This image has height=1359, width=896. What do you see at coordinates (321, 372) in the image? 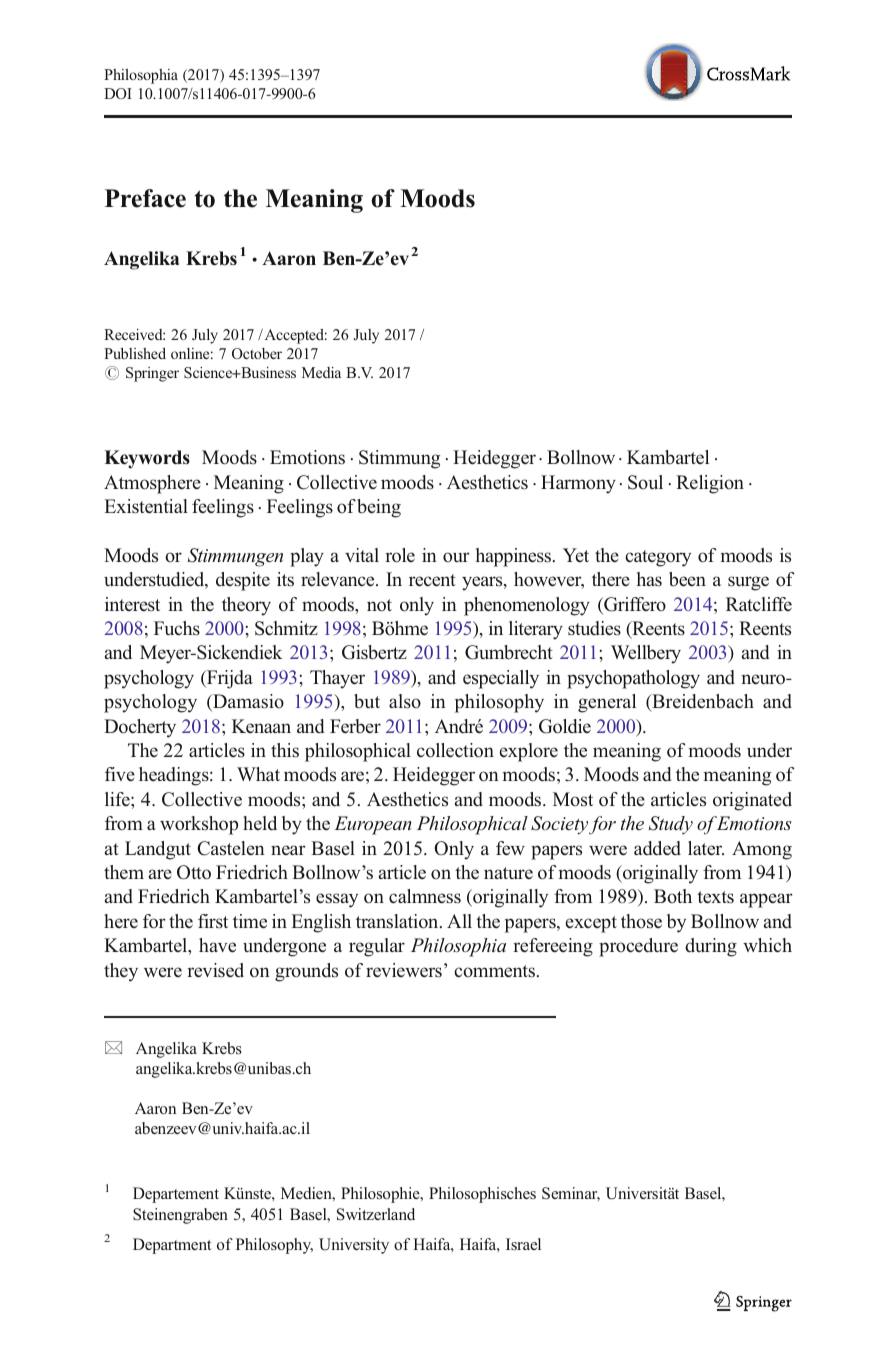
I see `Media` at bounding box center [321, 372].
